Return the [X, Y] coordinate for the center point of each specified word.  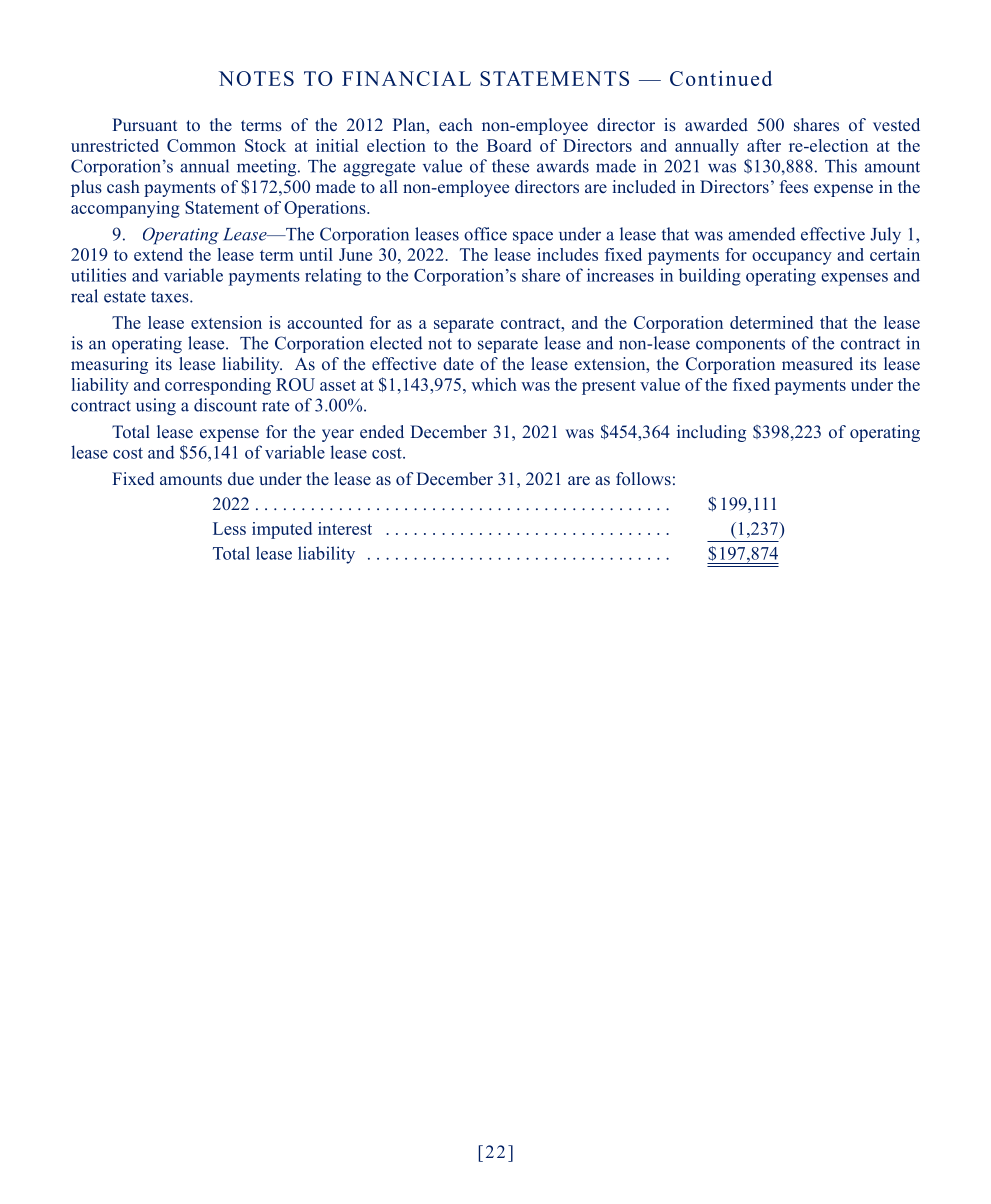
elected [396, 343]
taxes [171, 297]
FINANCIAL [406, 78]
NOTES [256, 78]
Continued [721, 78]
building [710, 277]
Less [229, 528]
